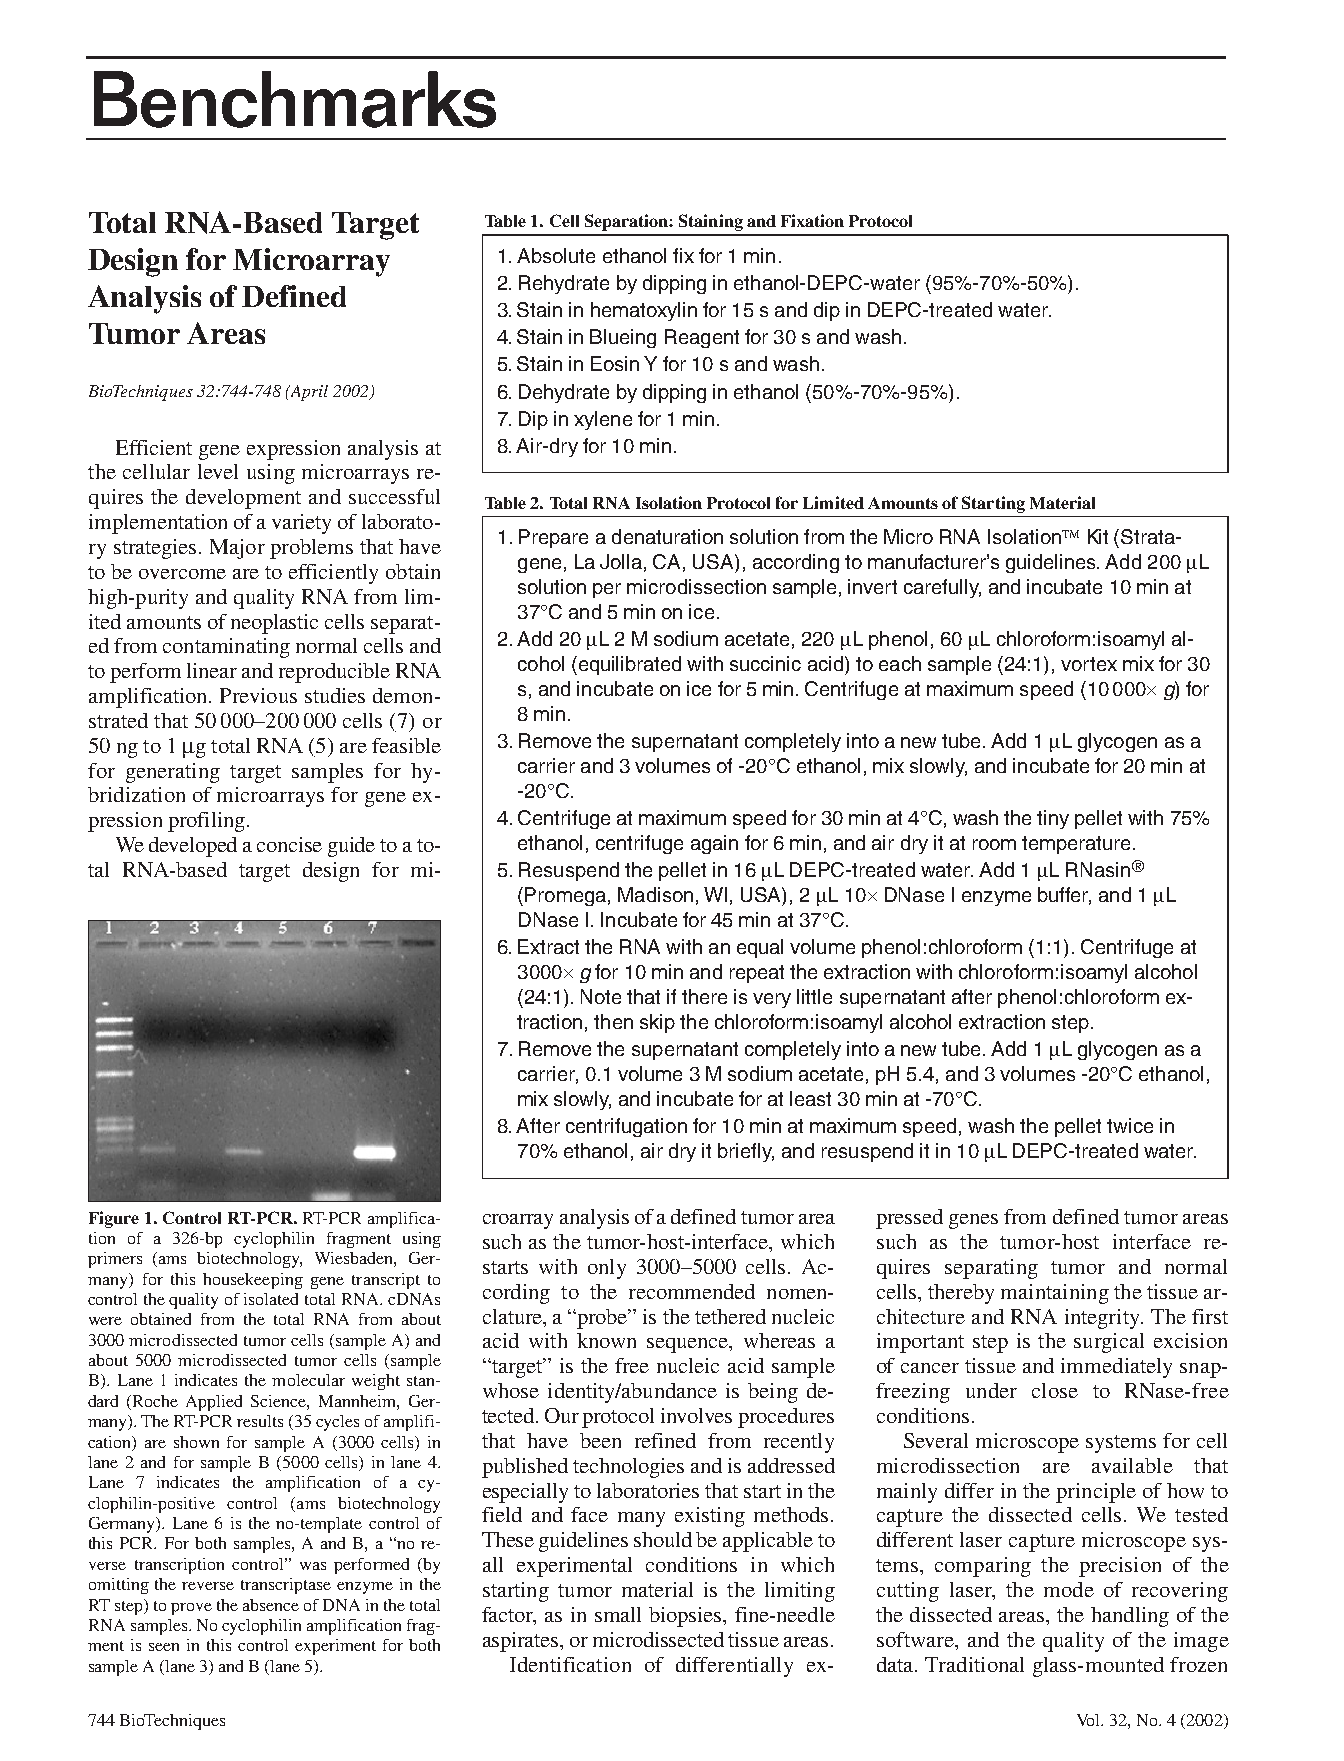 The width and height of the page is (1344, 1761). I want to click on Benchmarks, so click(295, 99).
